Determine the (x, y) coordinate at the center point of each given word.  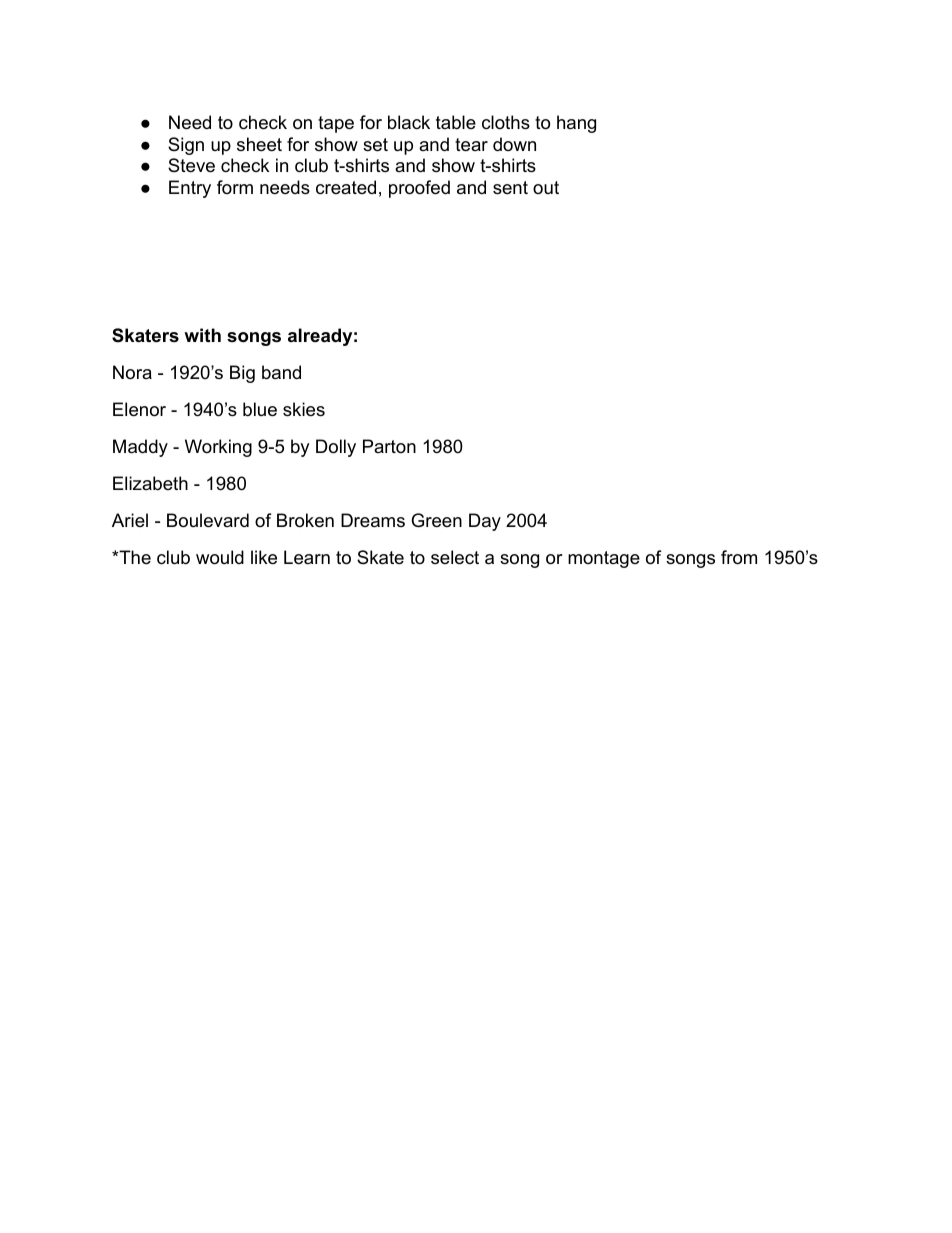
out (546, 187)
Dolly (336, 448)
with (202, 335)
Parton (389, 446)
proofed (419, 189)
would (220, 557)
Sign (186, 146)
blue (260, 409)
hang (576, 124)
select (455, 557)
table (456, 122)
